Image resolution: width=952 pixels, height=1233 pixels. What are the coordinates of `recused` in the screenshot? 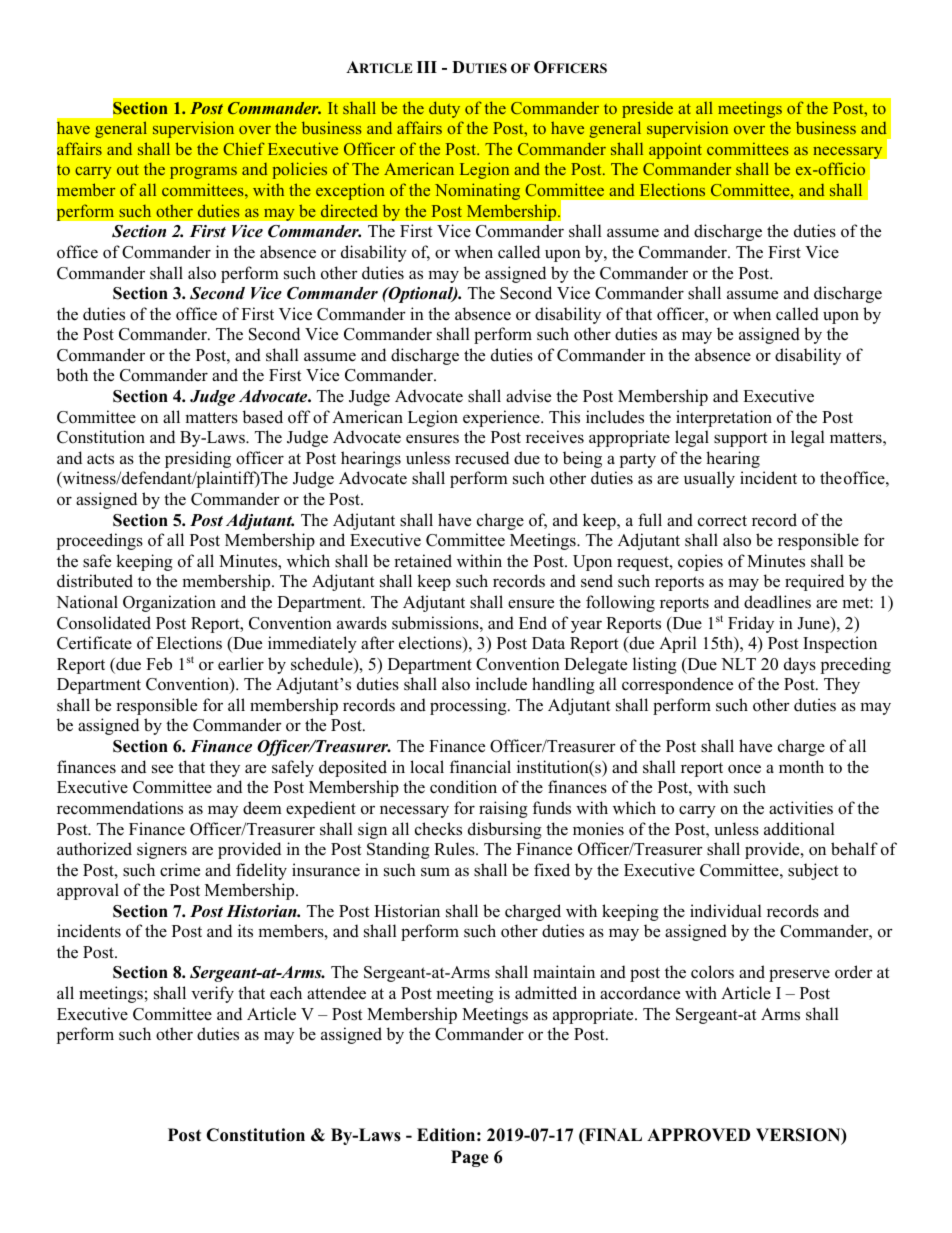 It's located at (482, 458).
